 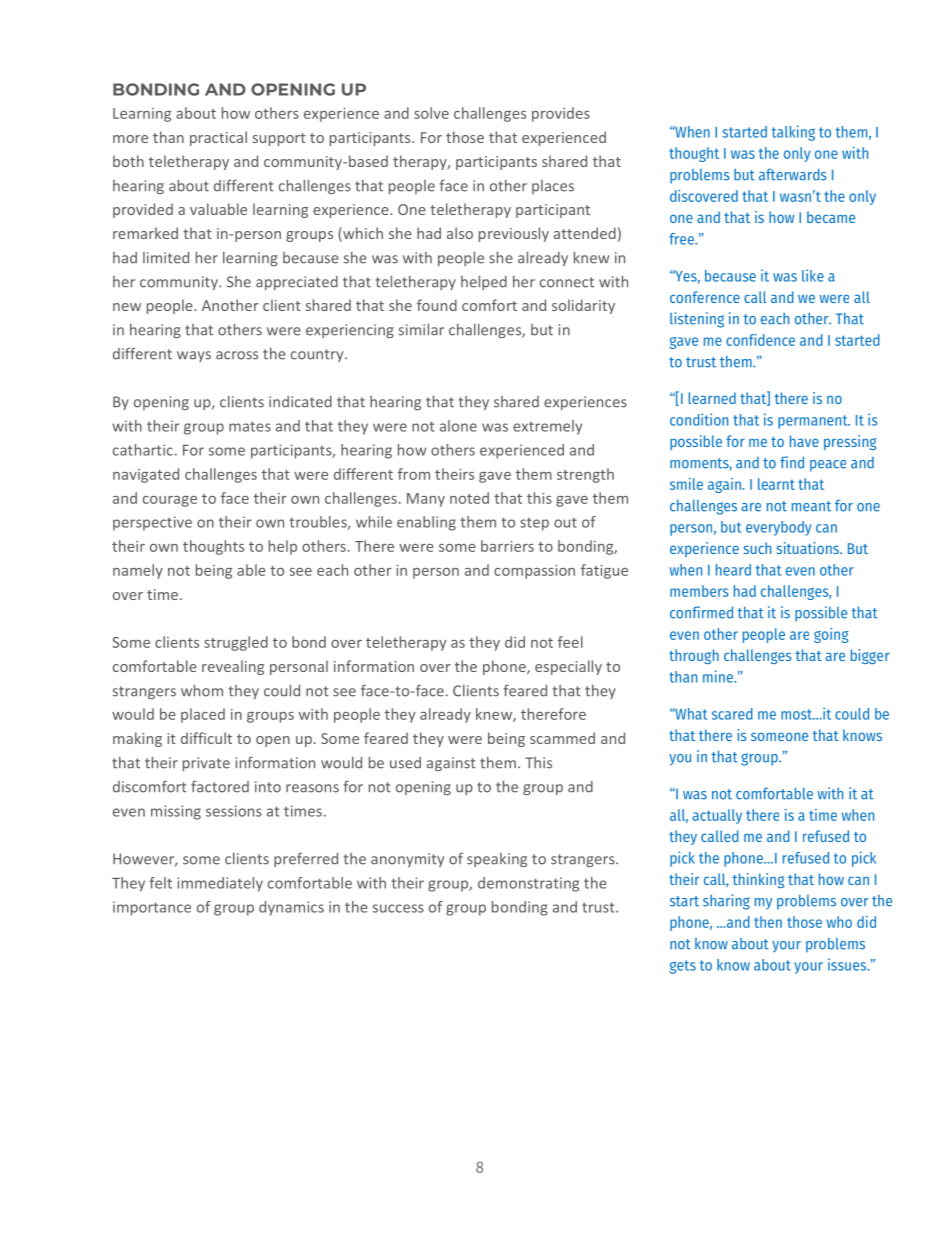 I want to click on scammed, so click(x=562, y=738).
